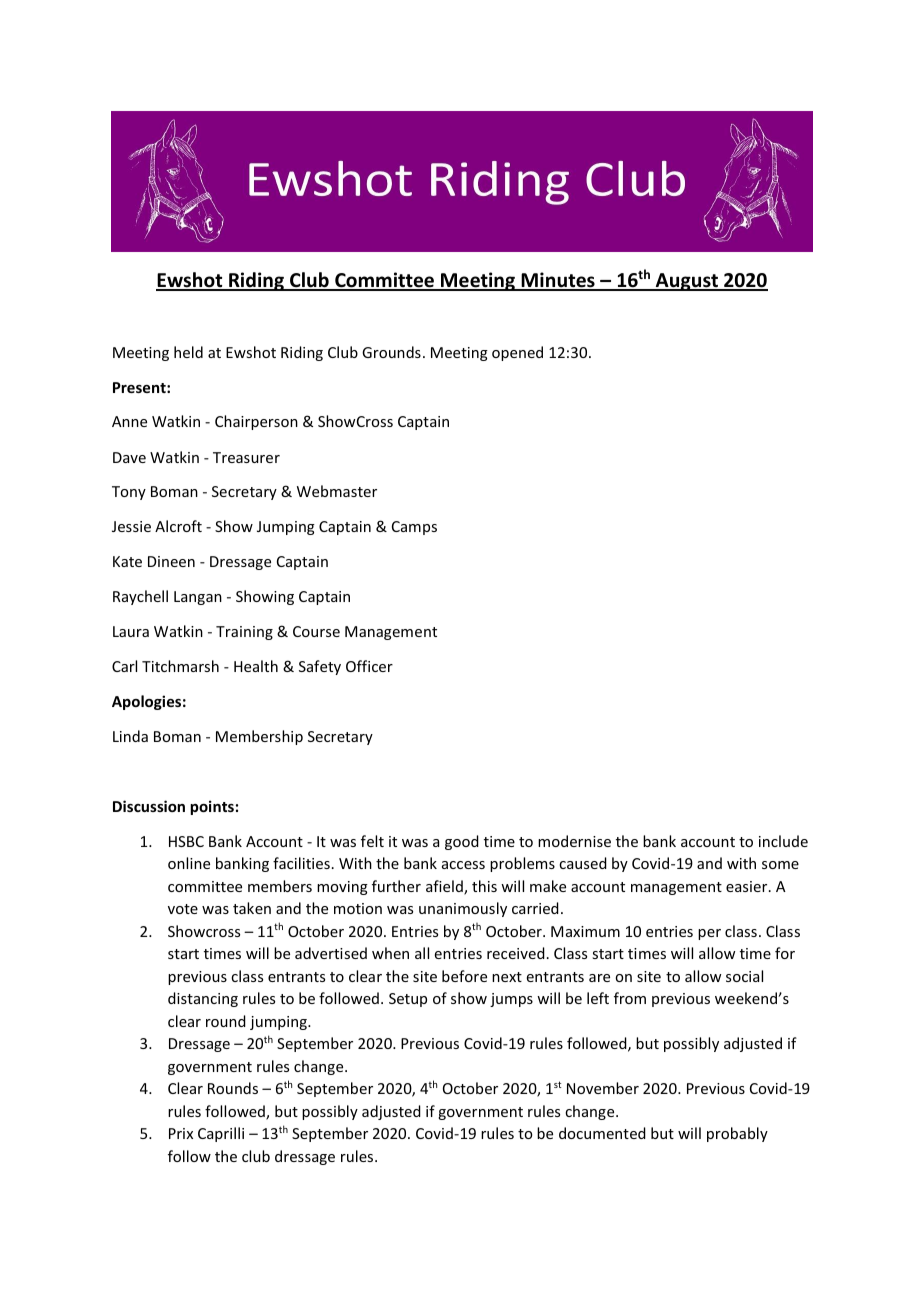 Image resolution: width=924 pixels, height=1307 pixels. What do you see at coordinates (737, 1134) in the image?
I see `probably` at bounding box center [737, 1134].
